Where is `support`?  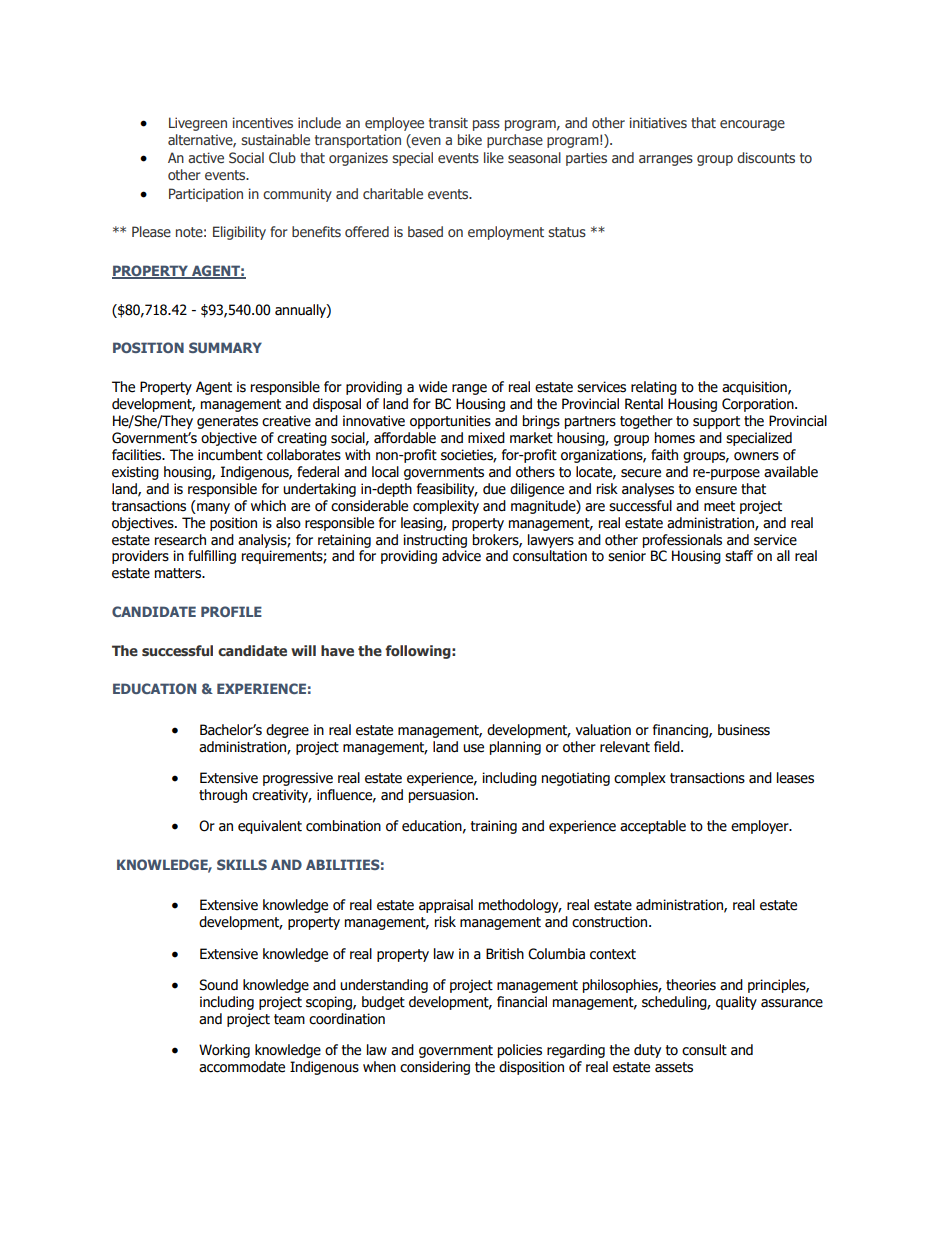
support is located at coordinates (716, 422).
